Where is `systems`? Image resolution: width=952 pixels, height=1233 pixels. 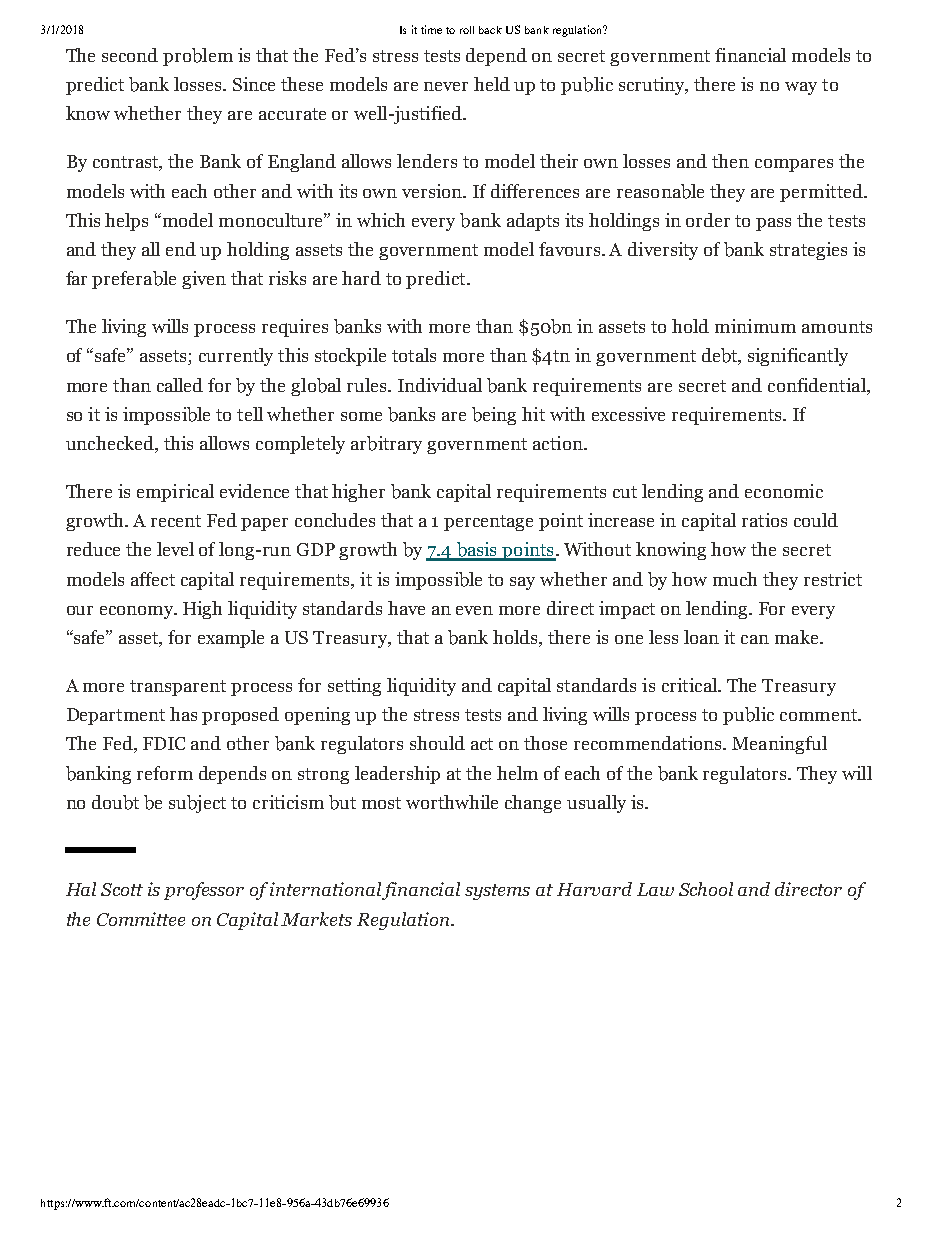
systems is located at coordinates (497, 892).
